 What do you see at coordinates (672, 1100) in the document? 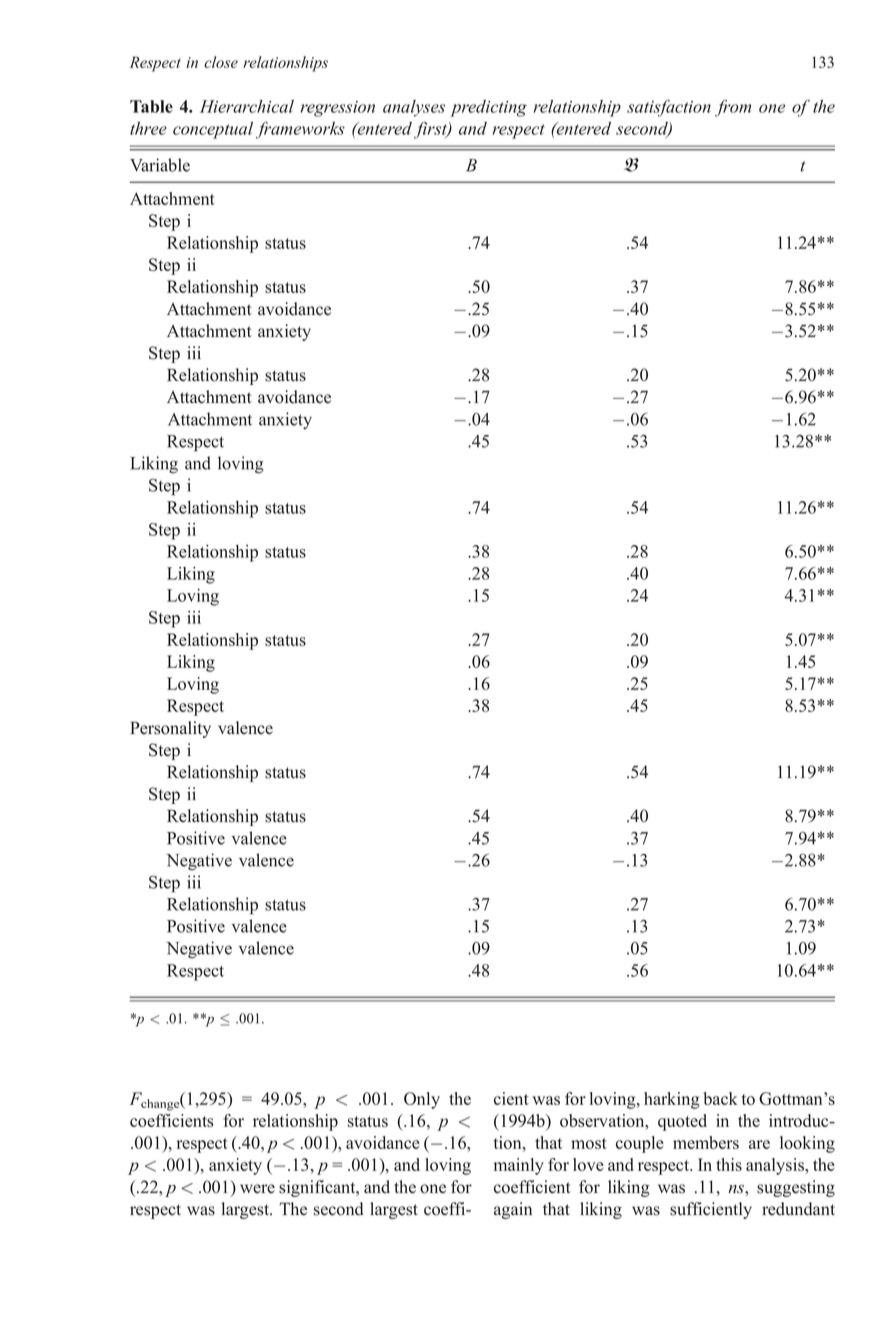
I see `harking` at bounding box center [672, 1100].
